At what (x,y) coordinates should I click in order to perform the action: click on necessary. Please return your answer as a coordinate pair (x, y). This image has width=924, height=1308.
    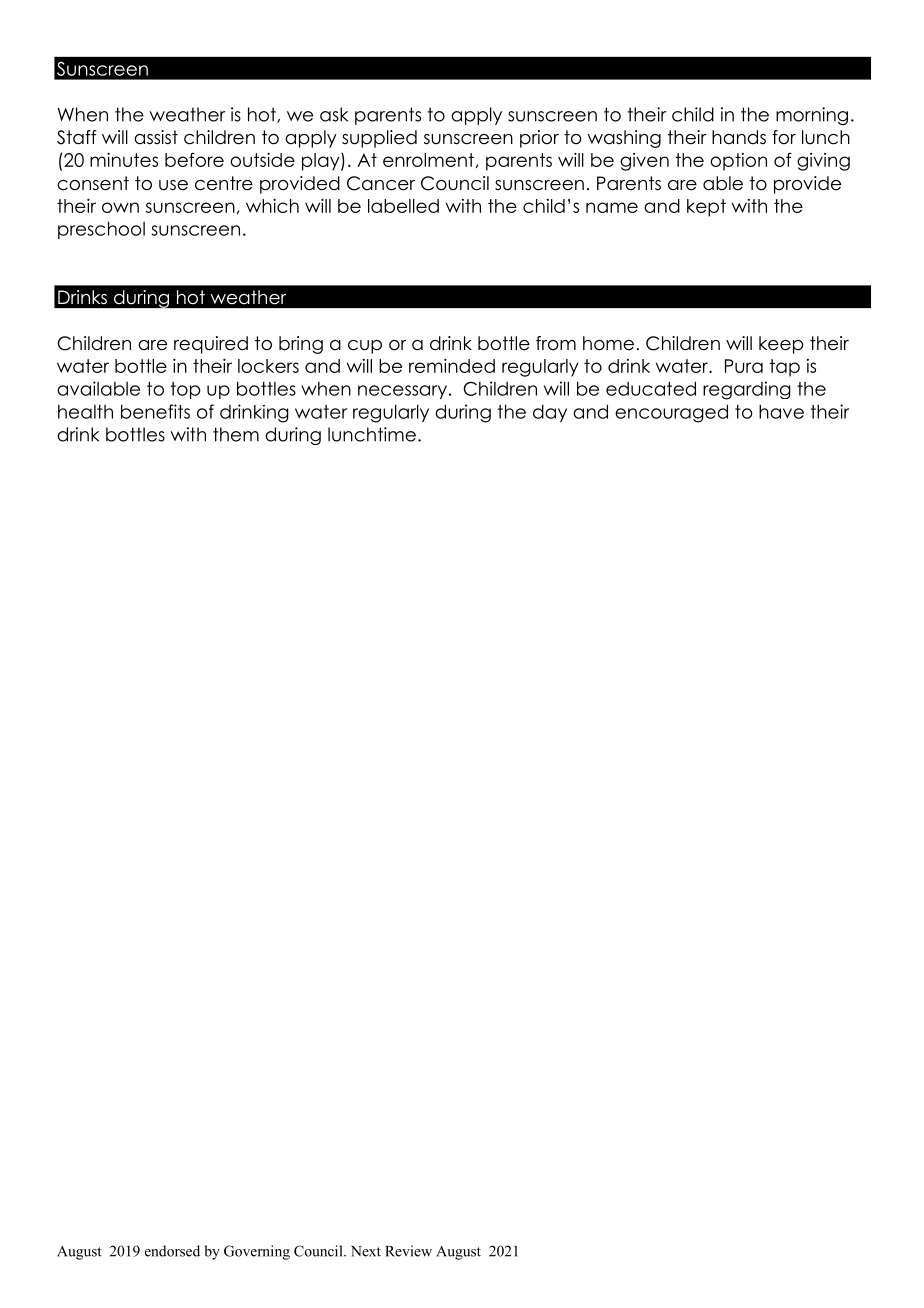
    Looking at the image, I should click on (402, 392).
